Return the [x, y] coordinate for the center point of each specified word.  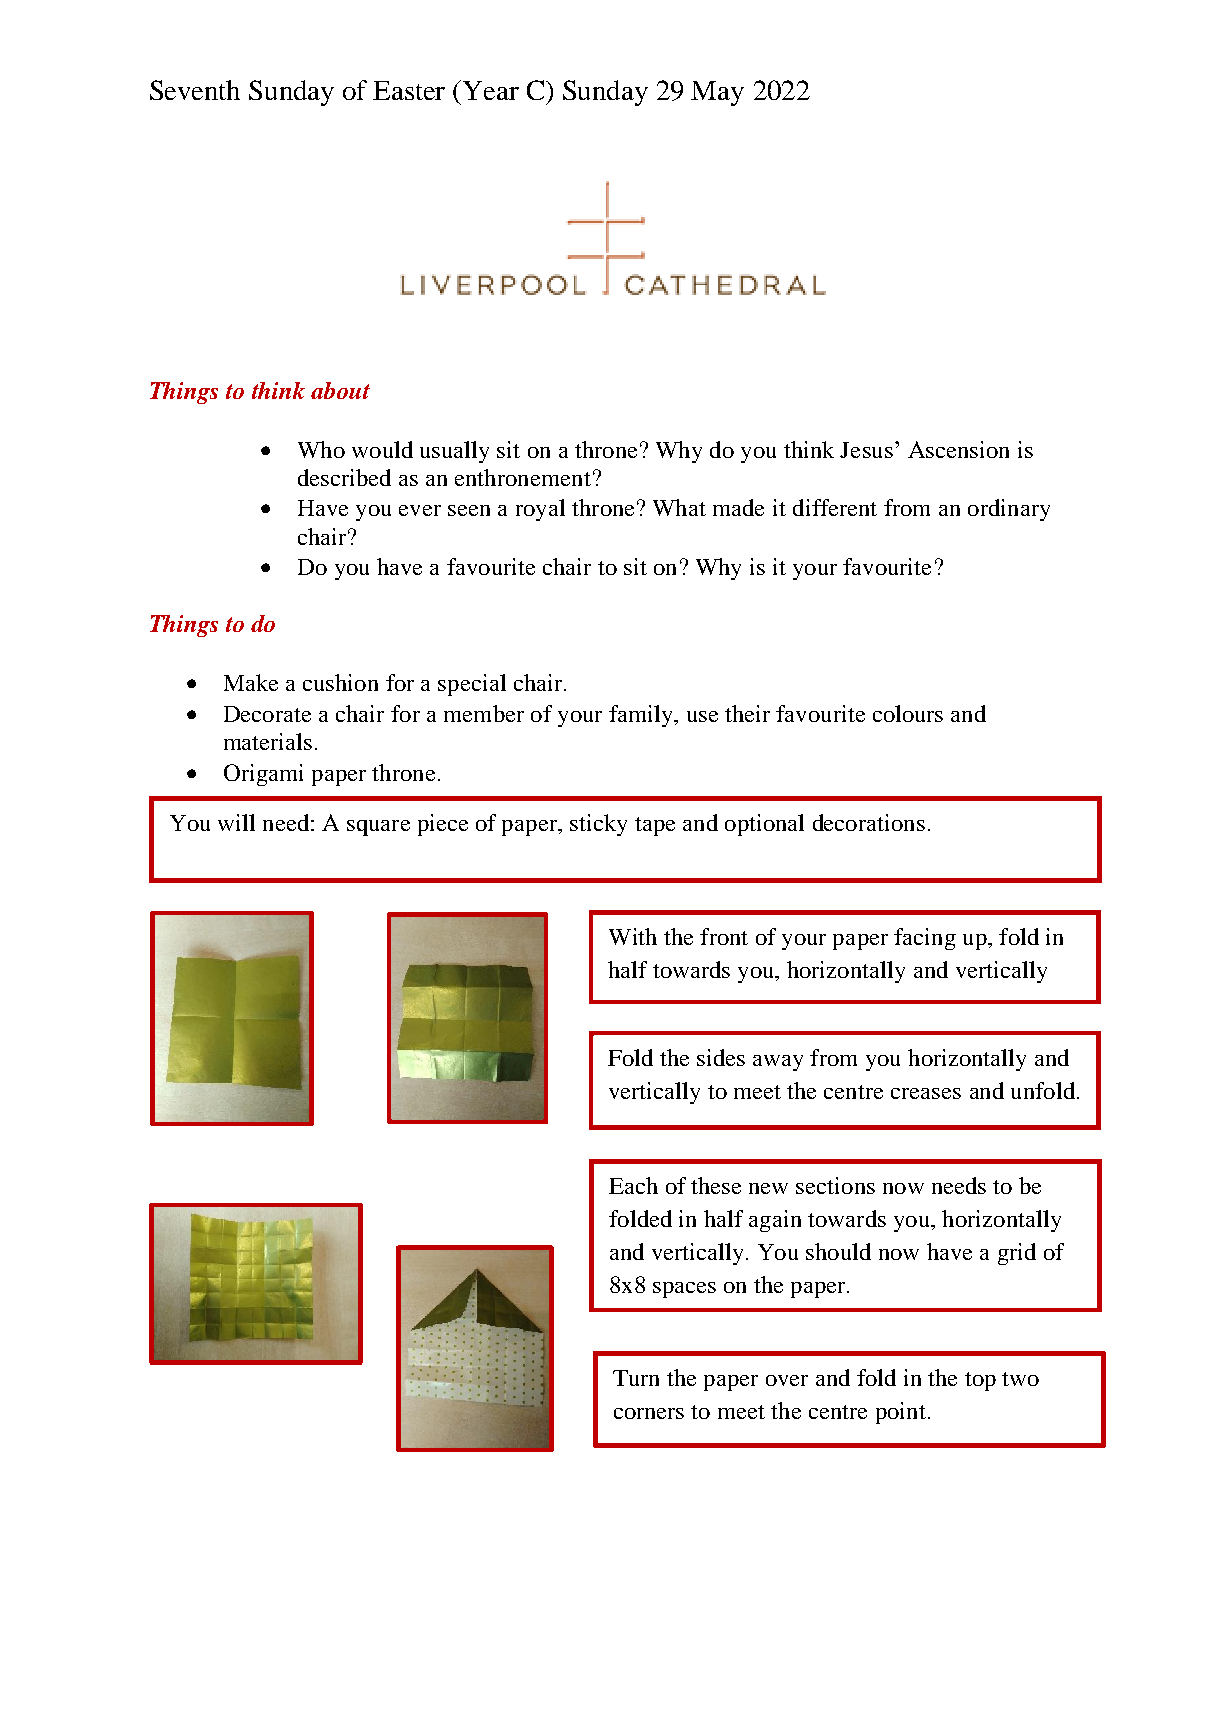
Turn [636, 1378]
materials [268, 741]
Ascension [958, 449]
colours [908, 713]
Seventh [195, 90]
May [717, 93]
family [642, 716]
